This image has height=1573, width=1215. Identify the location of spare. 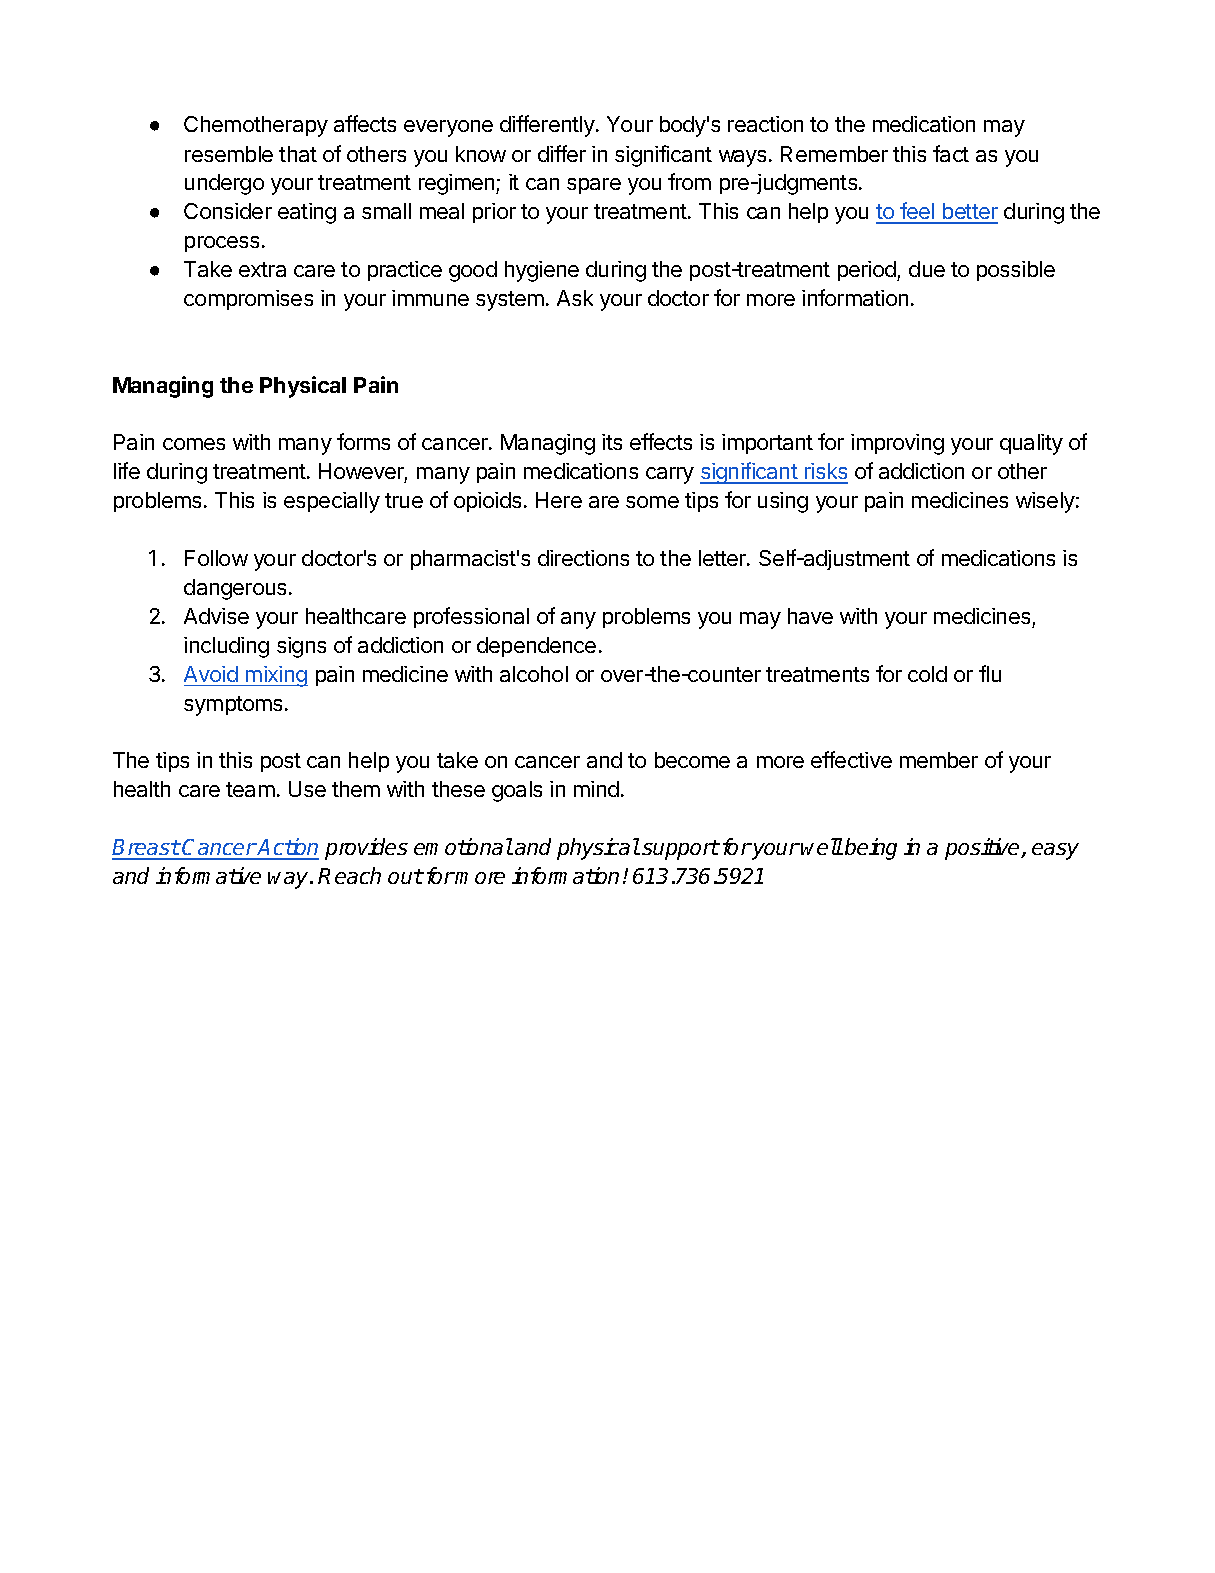
(594, 186).
